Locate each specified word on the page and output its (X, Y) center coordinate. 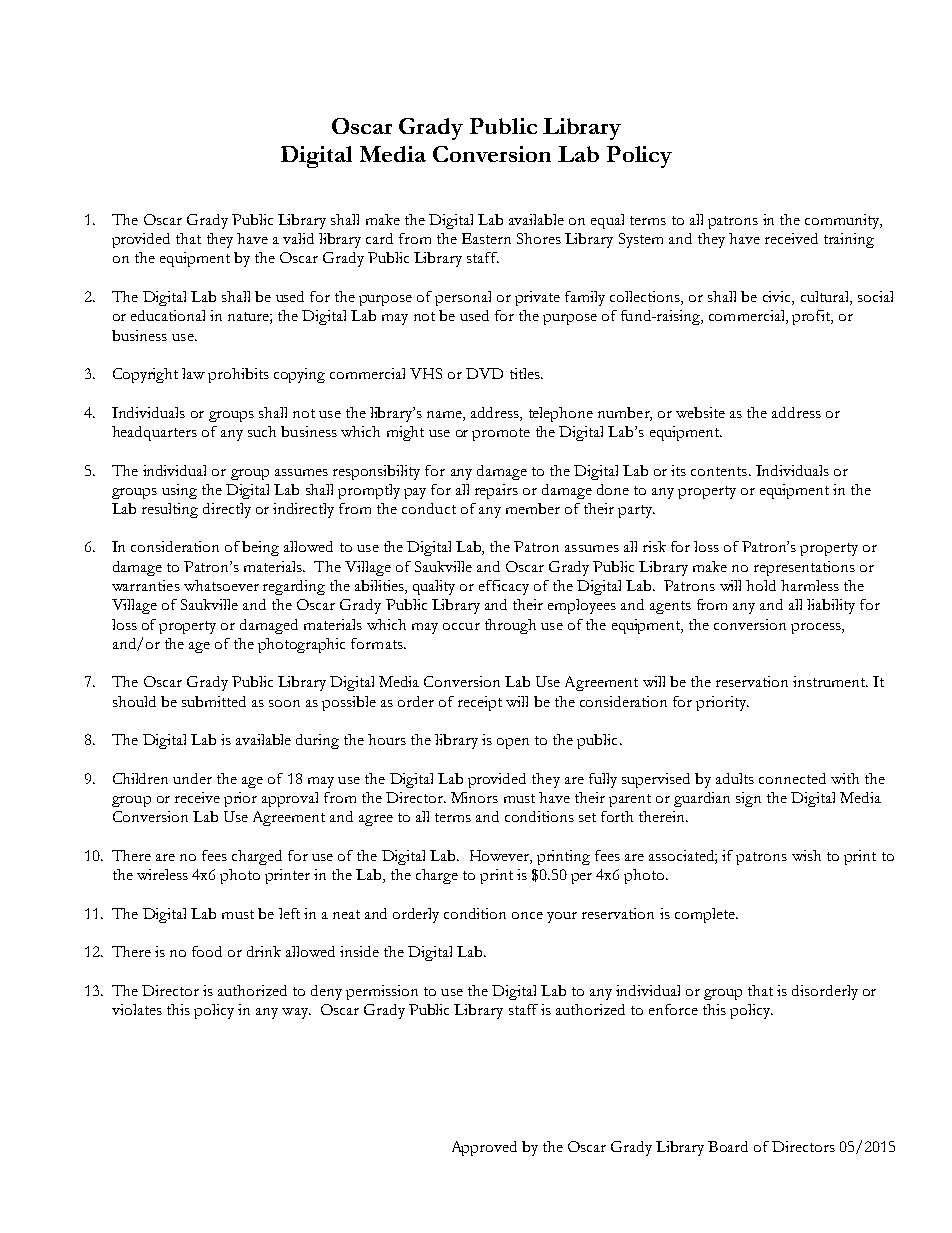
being (260, 548)
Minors (474, 797)
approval (290, 799)
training (849, 240)
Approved (484, 1148)
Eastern (486, 238)
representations (804, 568)
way (296, 1013)
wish (806, 855)
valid (298, 238)
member (533, 508)
